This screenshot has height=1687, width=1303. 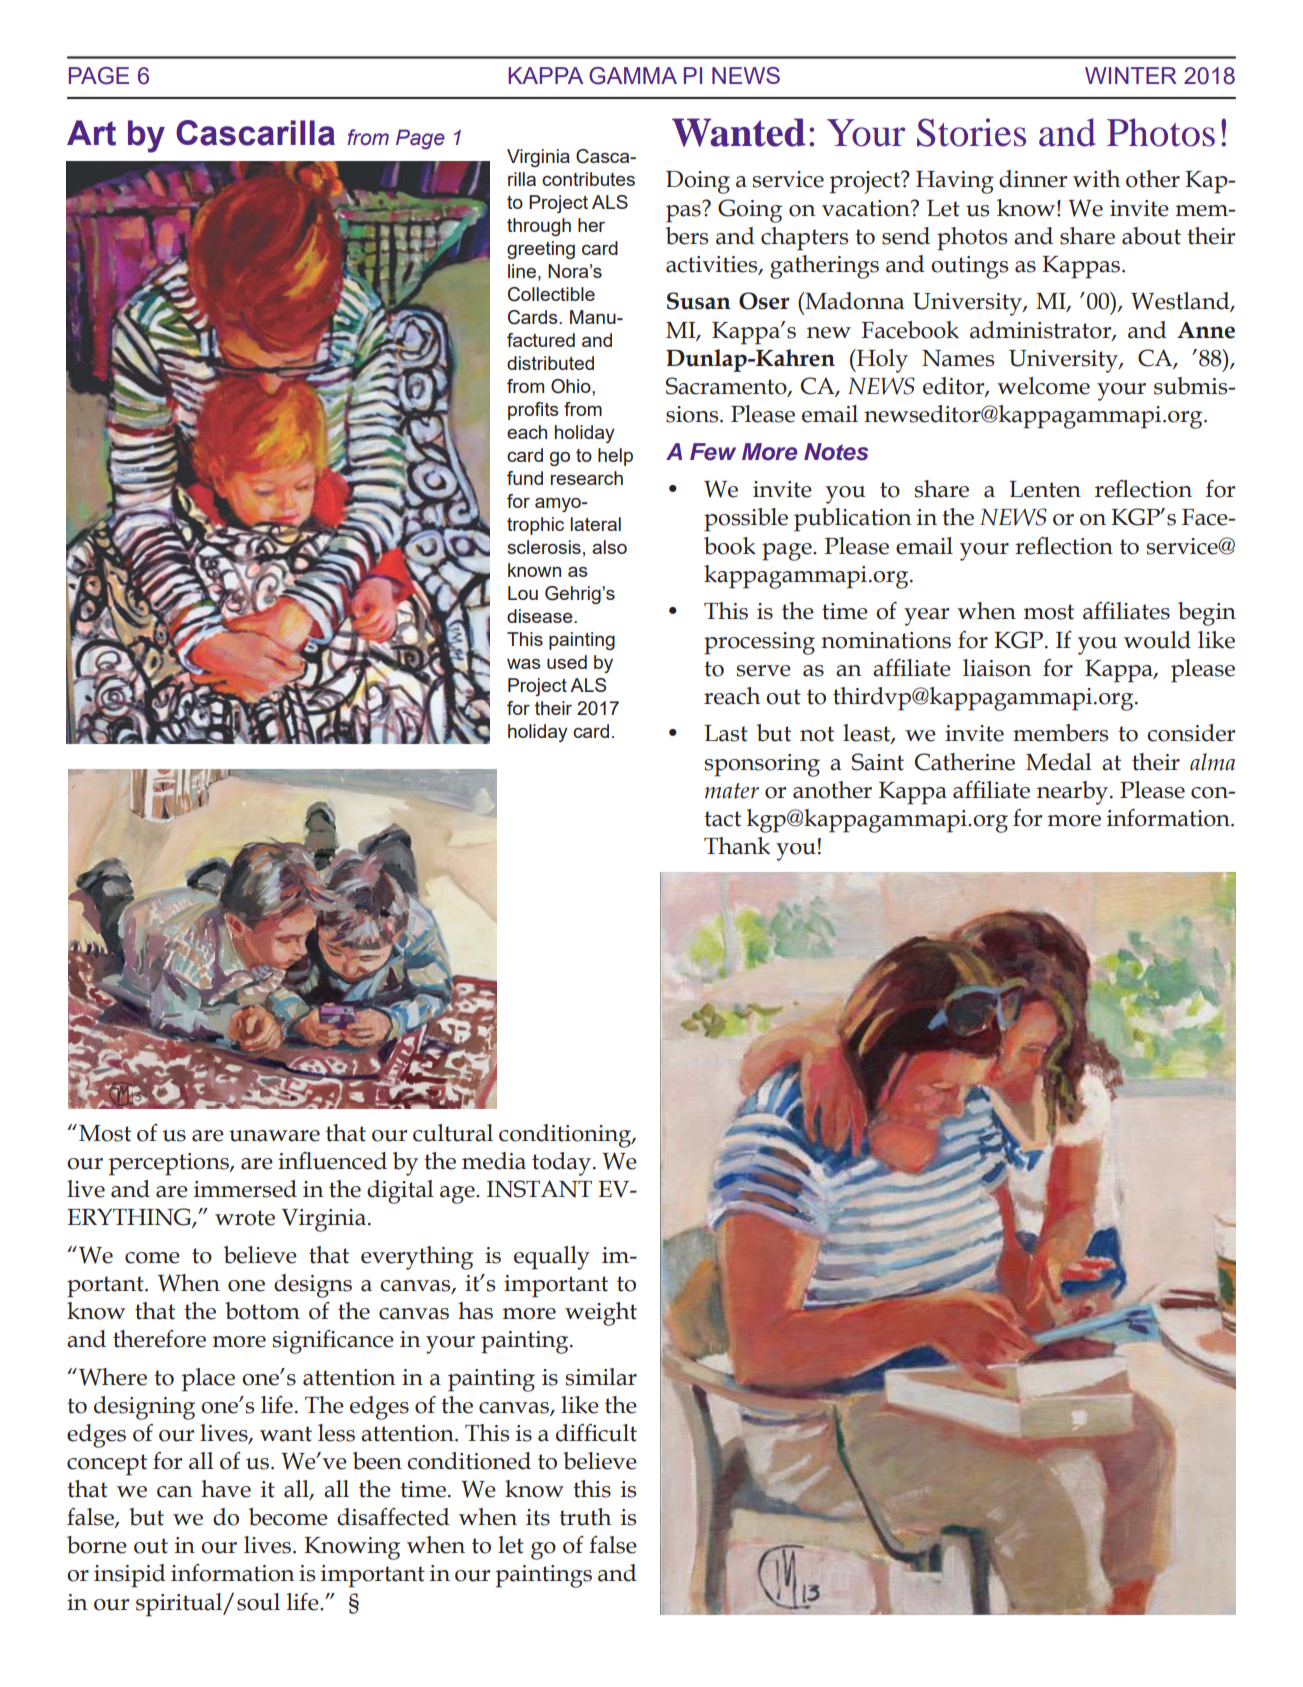 I want to click on similar, so click(x=601, y=1377).
